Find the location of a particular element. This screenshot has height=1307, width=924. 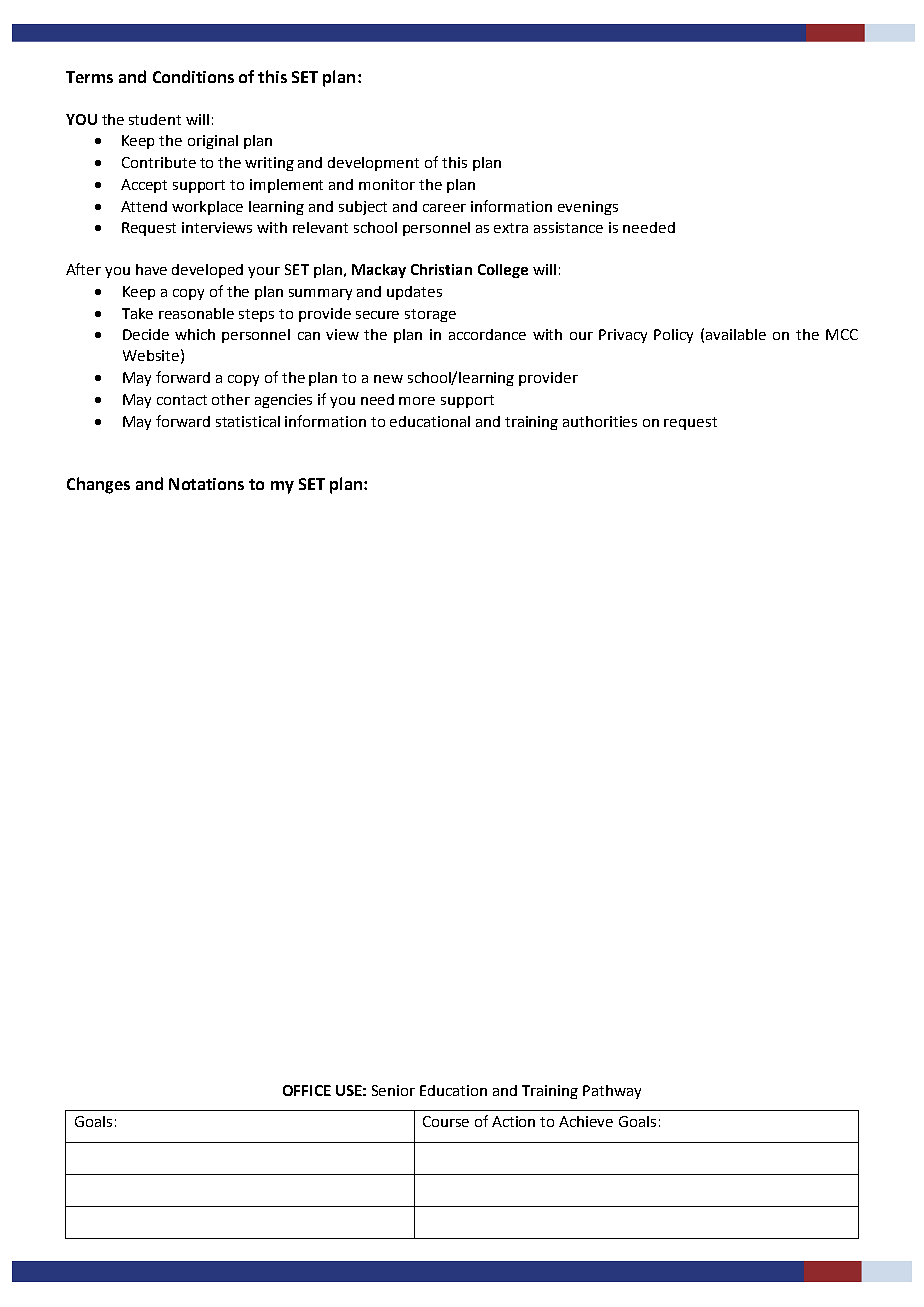

student is located at coordinates (155, 119).
